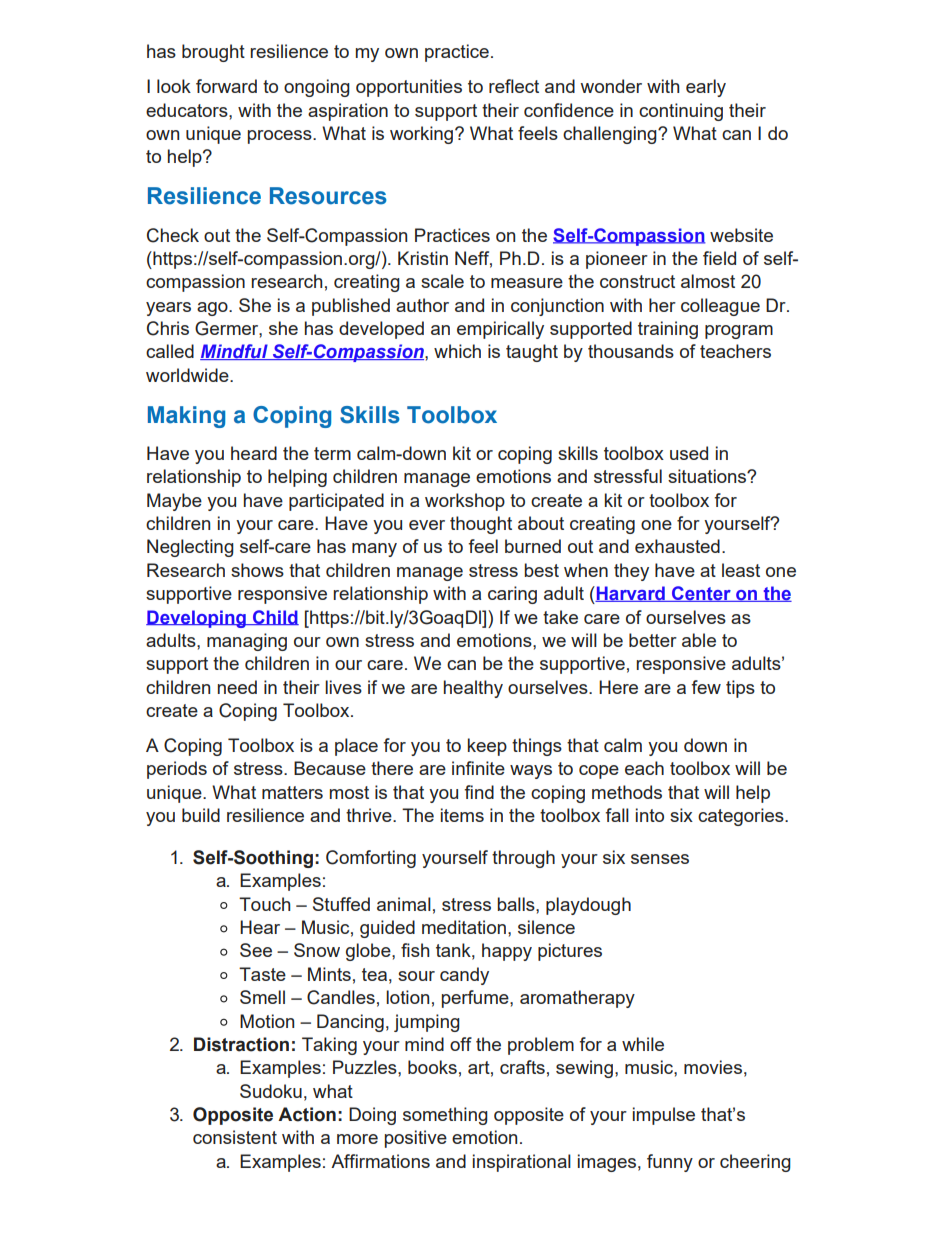 This screenshot has width=952, height=1233. Describe the element at coordinates (689, 453) in the screenshot. I see `used` at that location.
